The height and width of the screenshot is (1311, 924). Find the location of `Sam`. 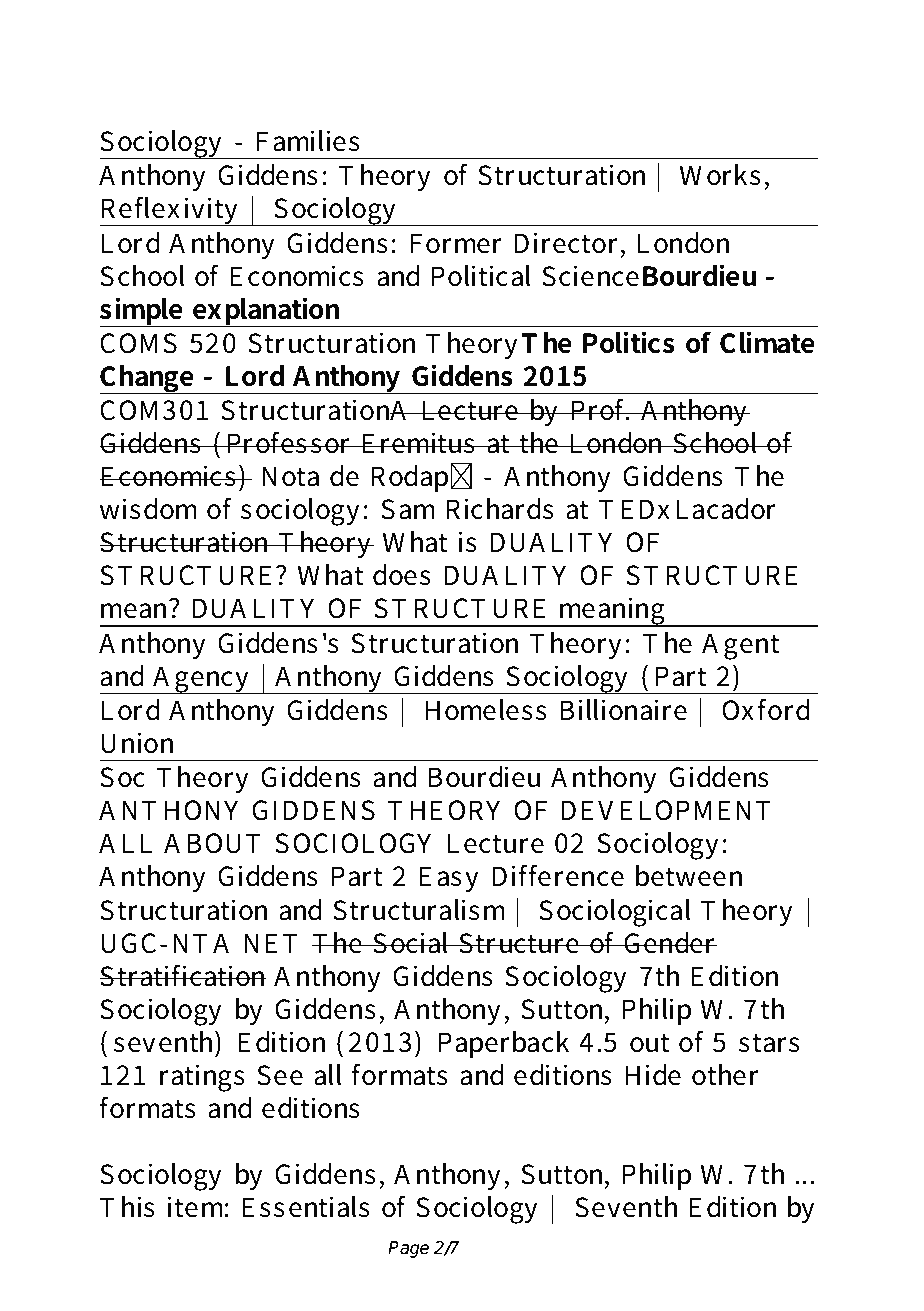

Sam is located at coordinates (408, 509).
